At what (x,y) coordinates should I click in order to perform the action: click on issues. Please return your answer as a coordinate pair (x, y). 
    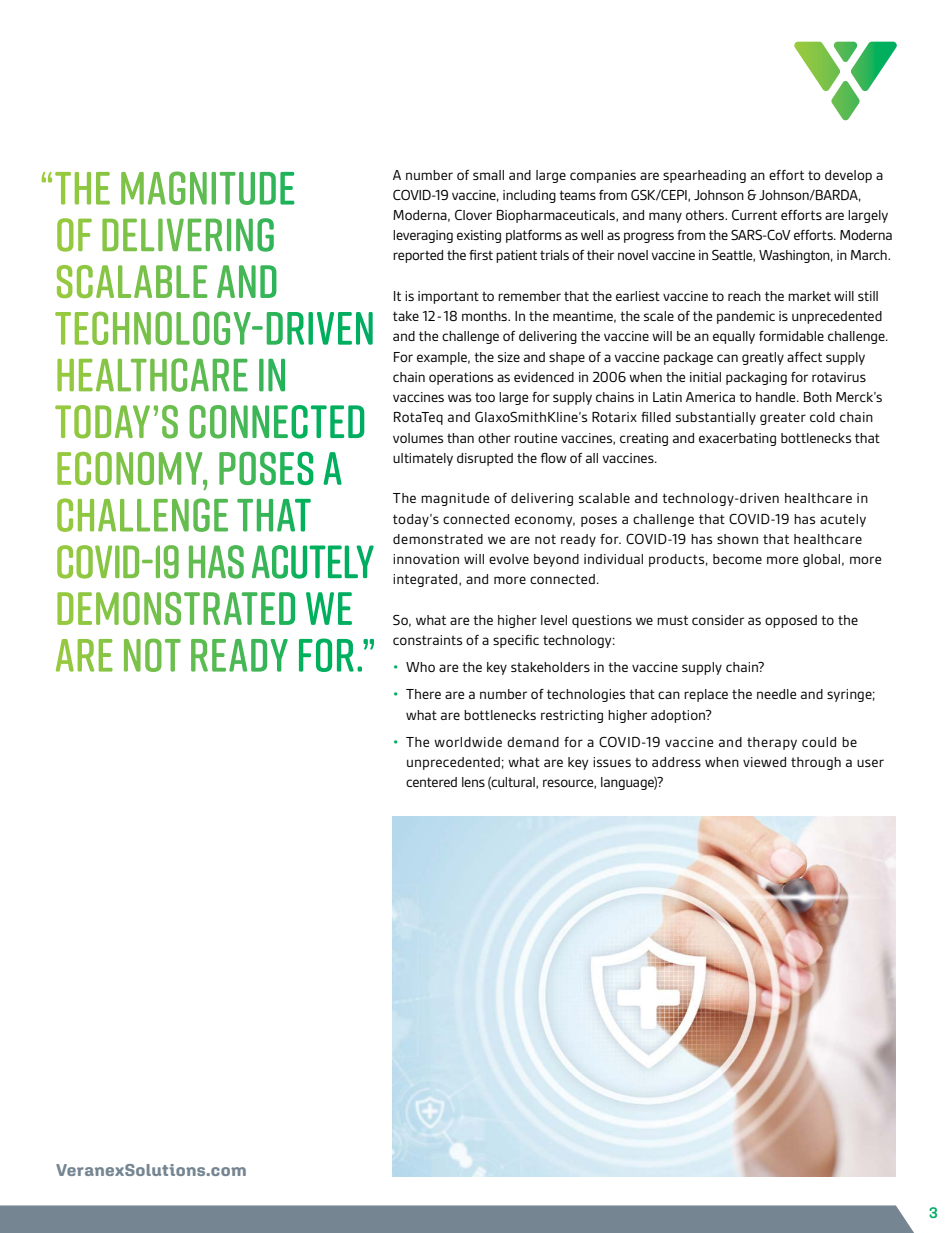
    Looking at the image, I should click on (612, 762).
